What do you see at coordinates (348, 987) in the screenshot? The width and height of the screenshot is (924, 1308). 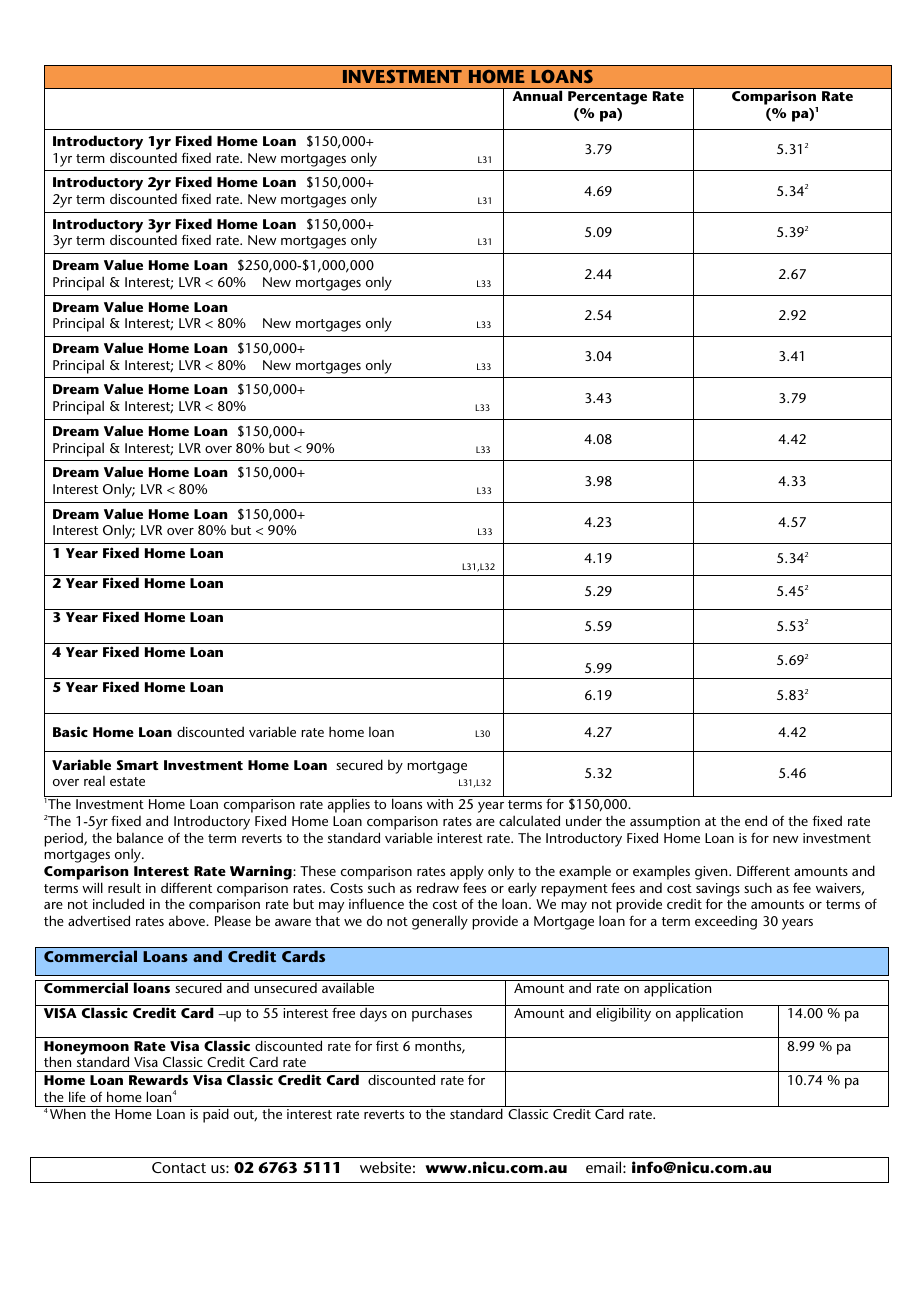 I see `available` at bounding box center [348, 987].
